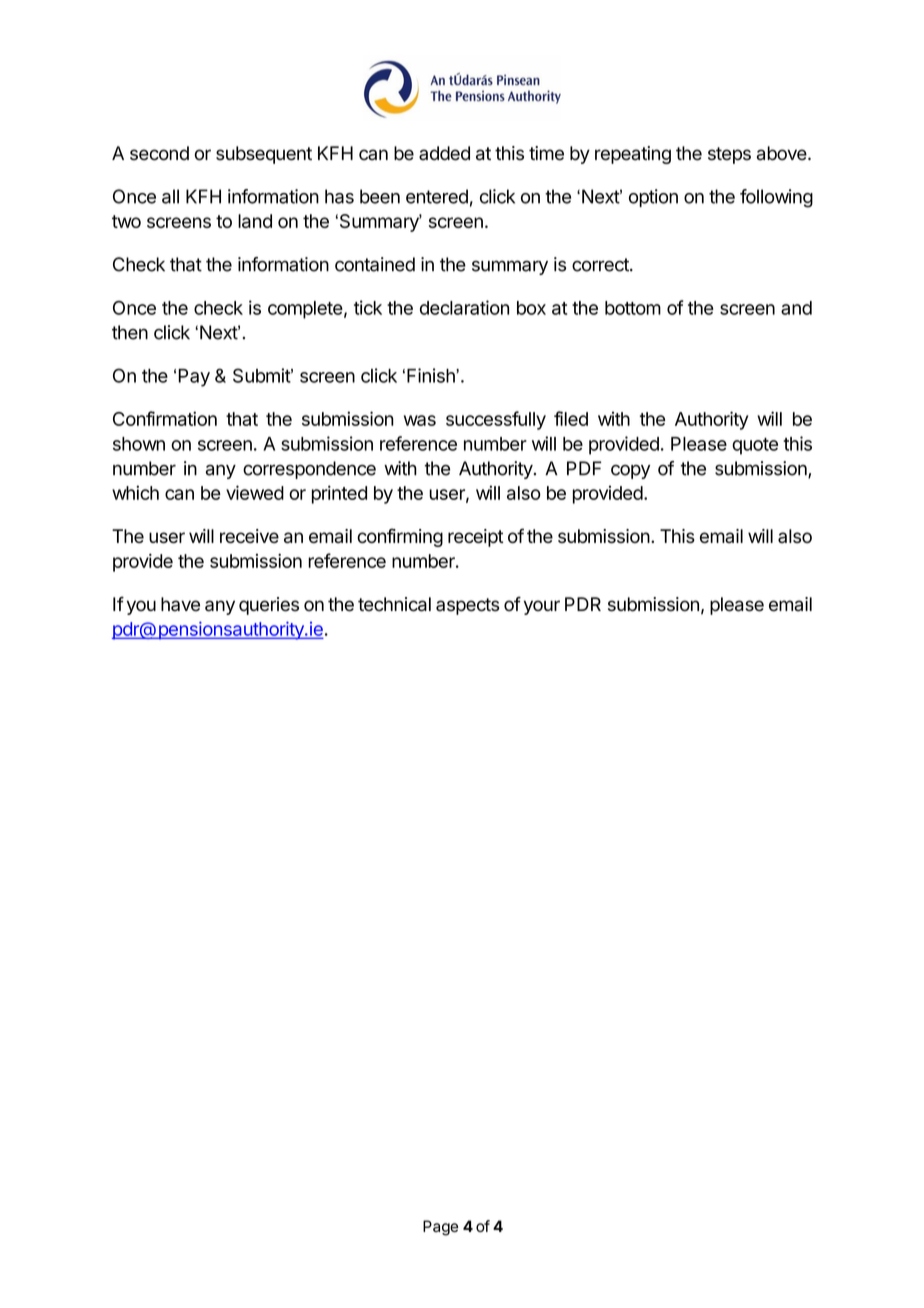 Image resolution: width=924 pixels, height=1308 pixels. Describe the element at coordinates (542, 607) in the image. I see `your` at that location.
